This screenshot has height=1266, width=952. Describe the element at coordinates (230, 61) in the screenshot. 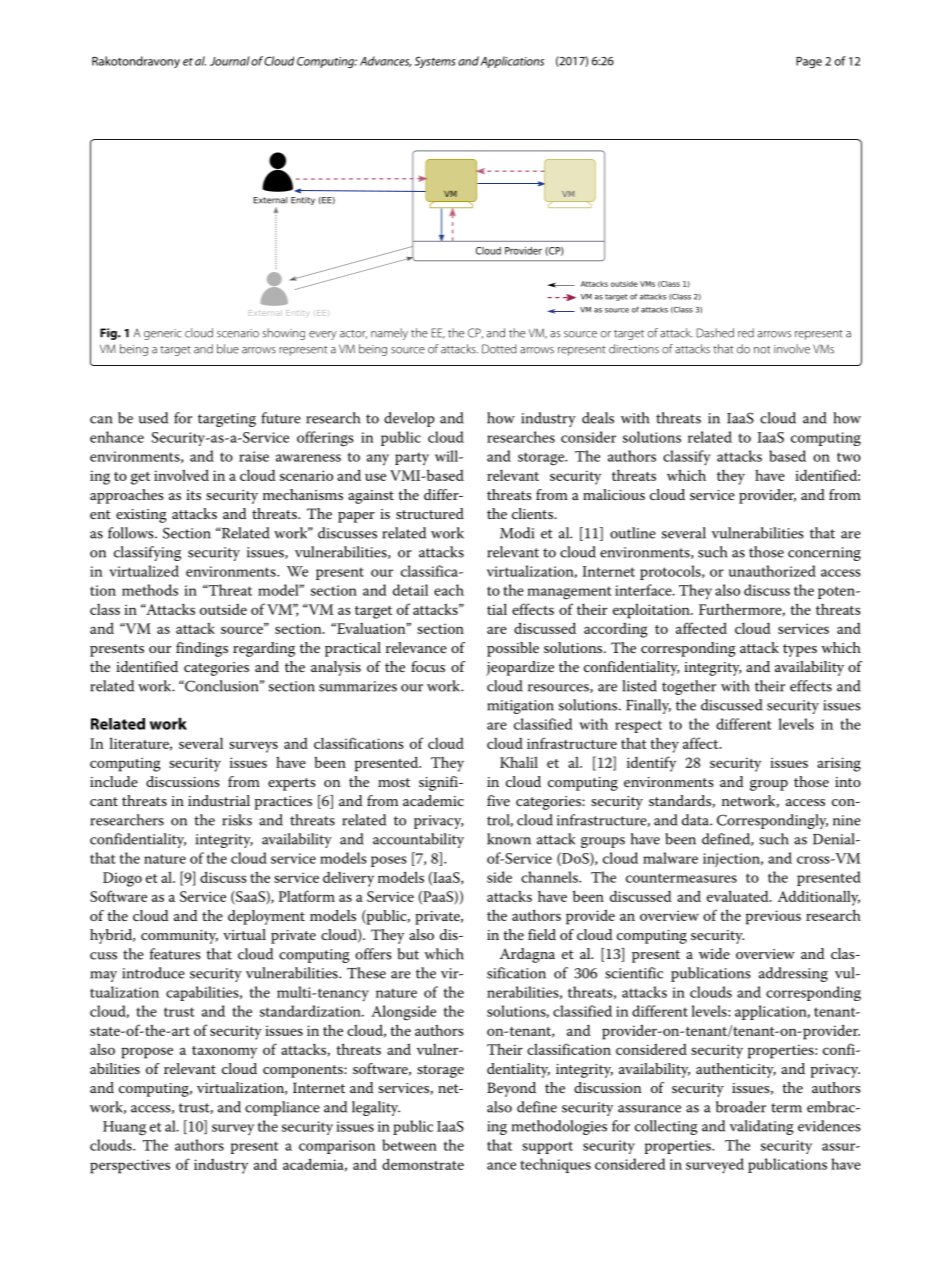

I see `Journal` at that location.
